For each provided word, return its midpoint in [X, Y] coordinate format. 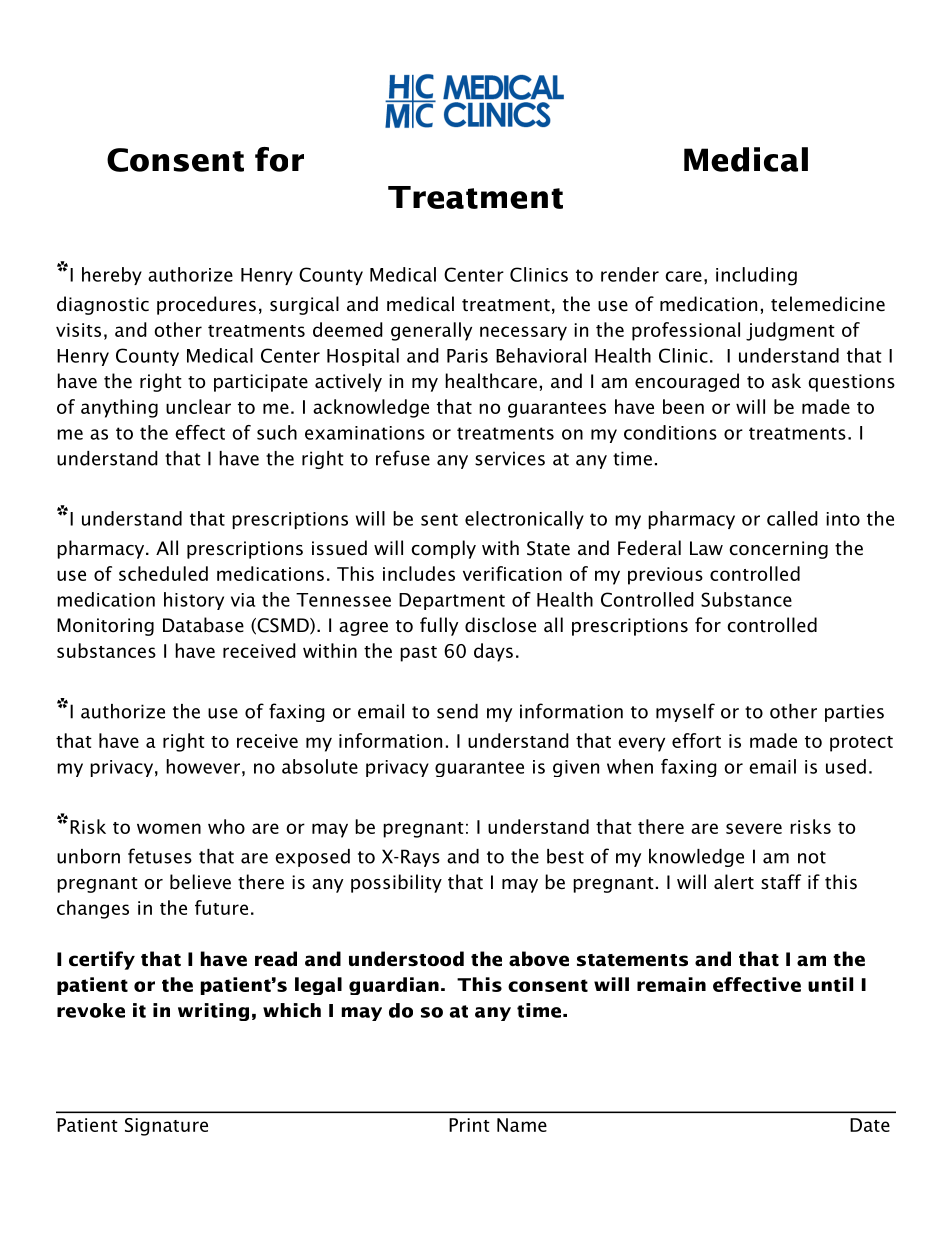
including [756, 276]
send [457, 711]
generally [431, 331]
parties [854, 713]
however [203, 766]
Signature [166, 1127]
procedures [206, 305]
